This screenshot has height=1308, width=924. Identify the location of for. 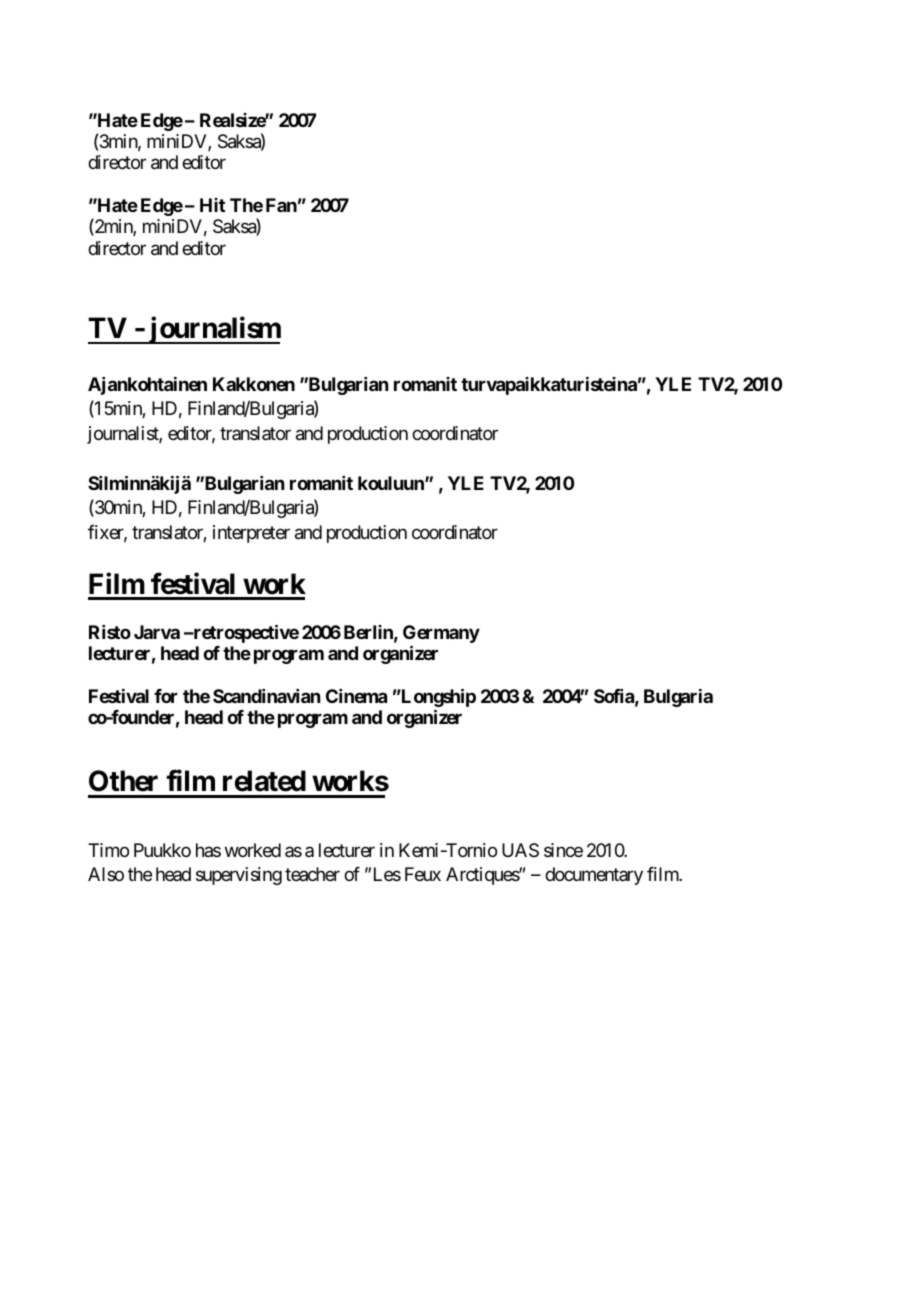
(166, 696).
